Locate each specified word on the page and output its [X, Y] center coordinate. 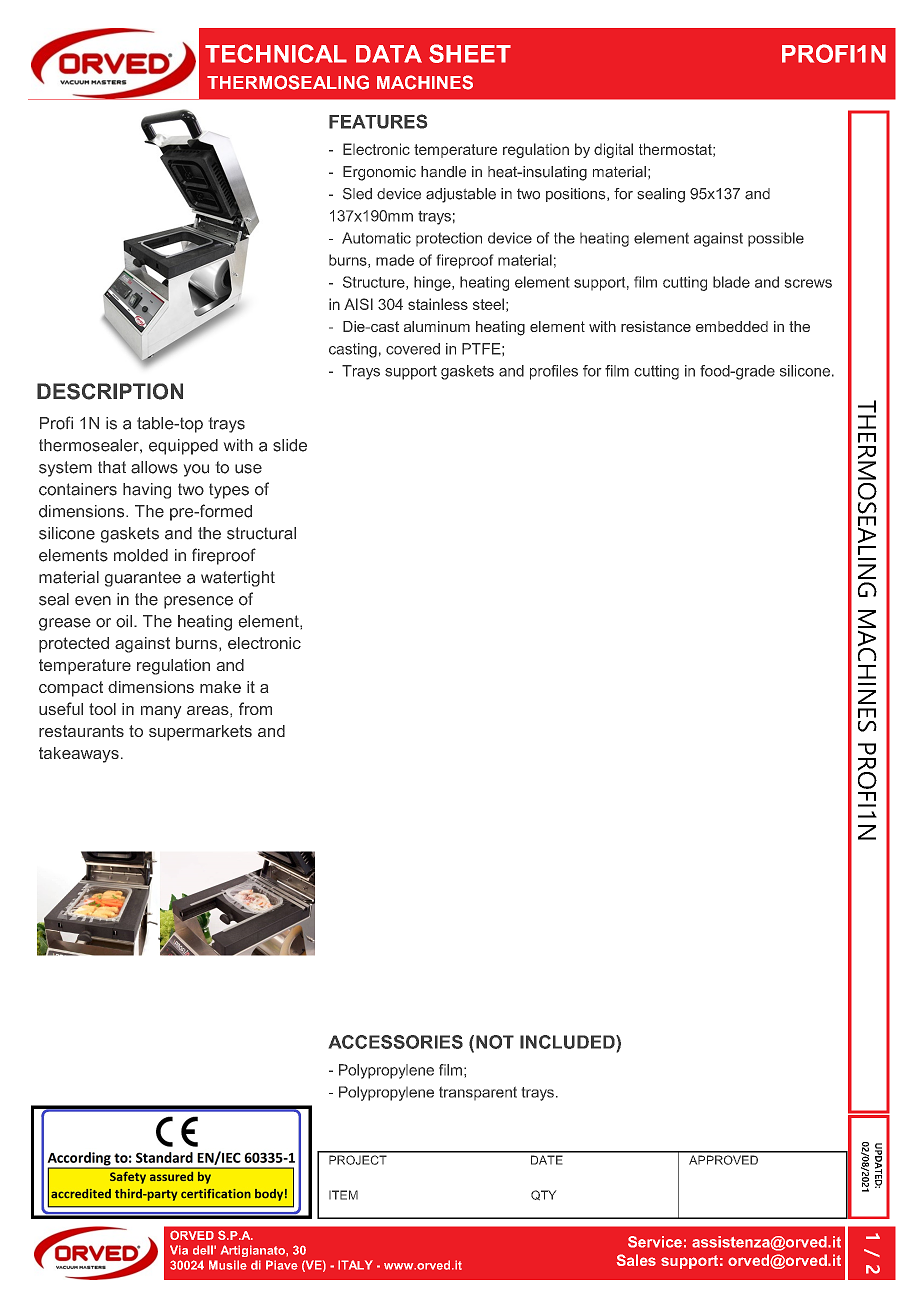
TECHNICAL [276, 53]
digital [613, 150]
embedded [732, 326]
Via [179, 1250]
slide [290, 445]
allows [154, 467]
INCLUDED [568, 1042]
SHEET [470, 53]
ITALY [355, 1265]
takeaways [79, 755]
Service [655, 1242]
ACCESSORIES [396, 1042]
